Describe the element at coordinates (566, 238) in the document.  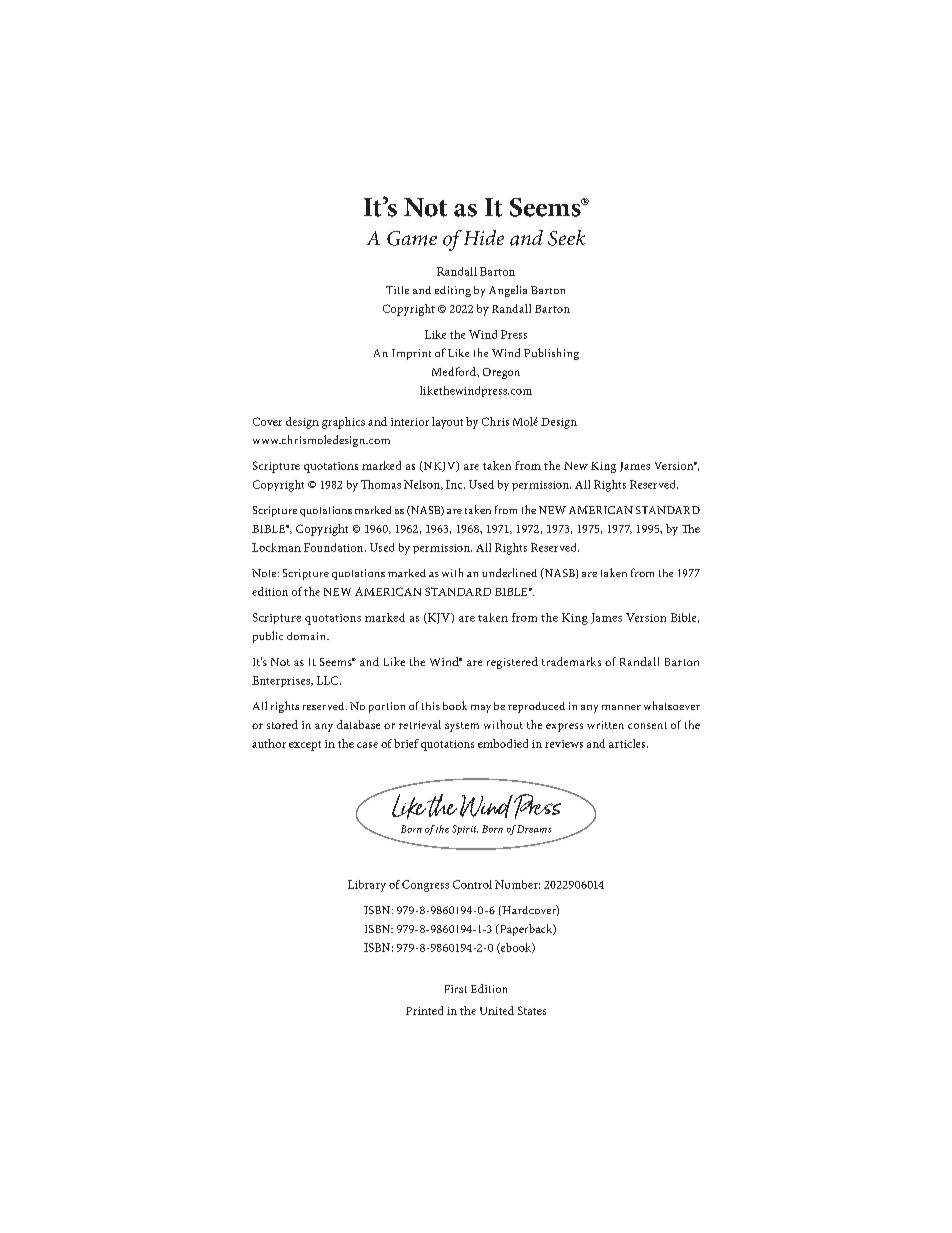
I see `Seek` at that location.
